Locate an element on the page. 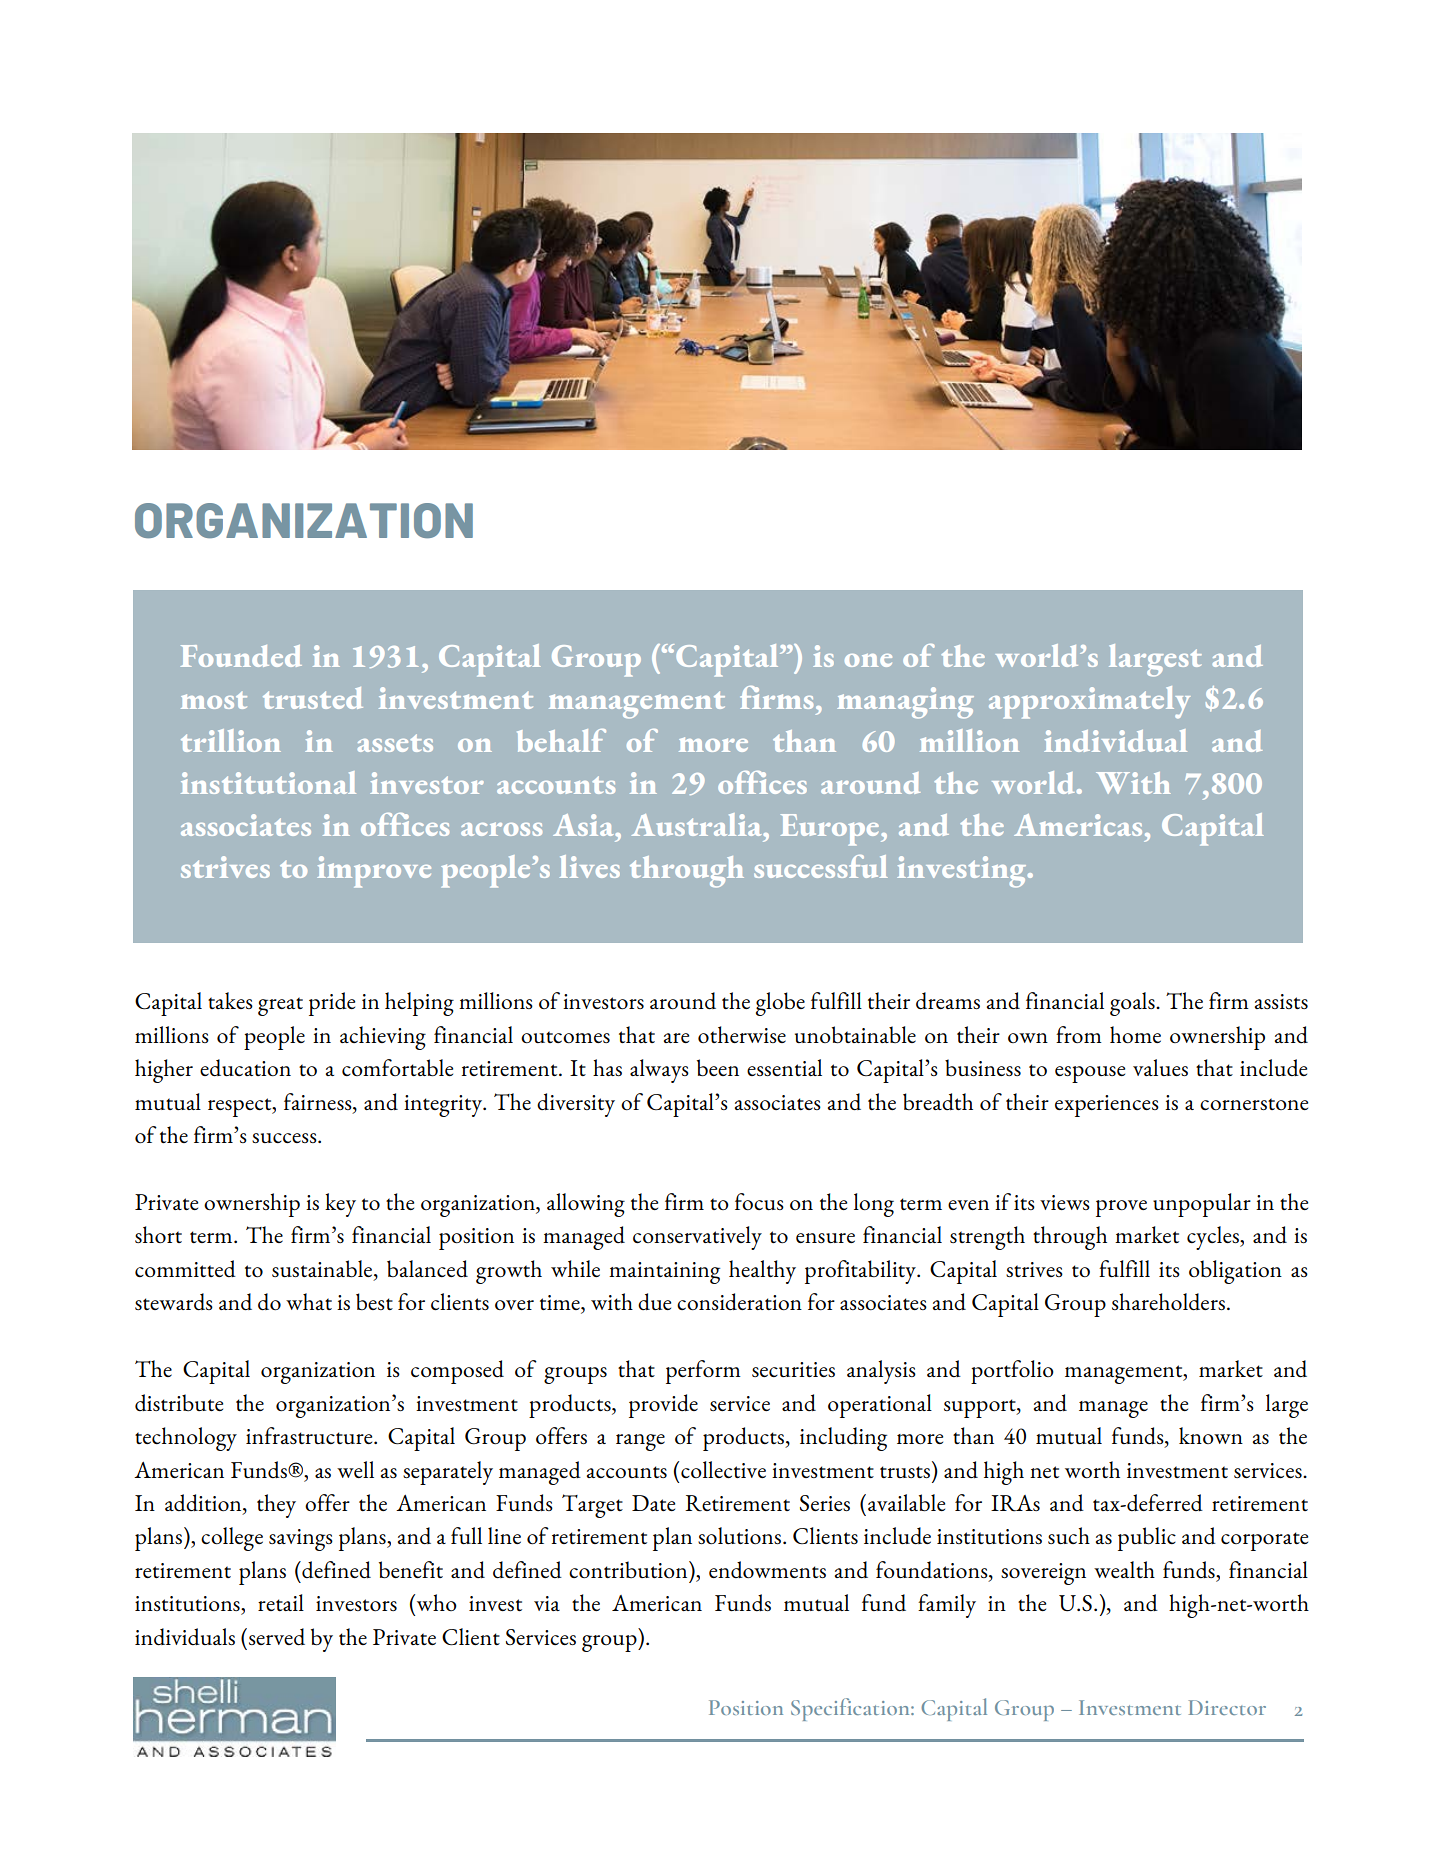  goals is located at coordinates (1133, 1004).
